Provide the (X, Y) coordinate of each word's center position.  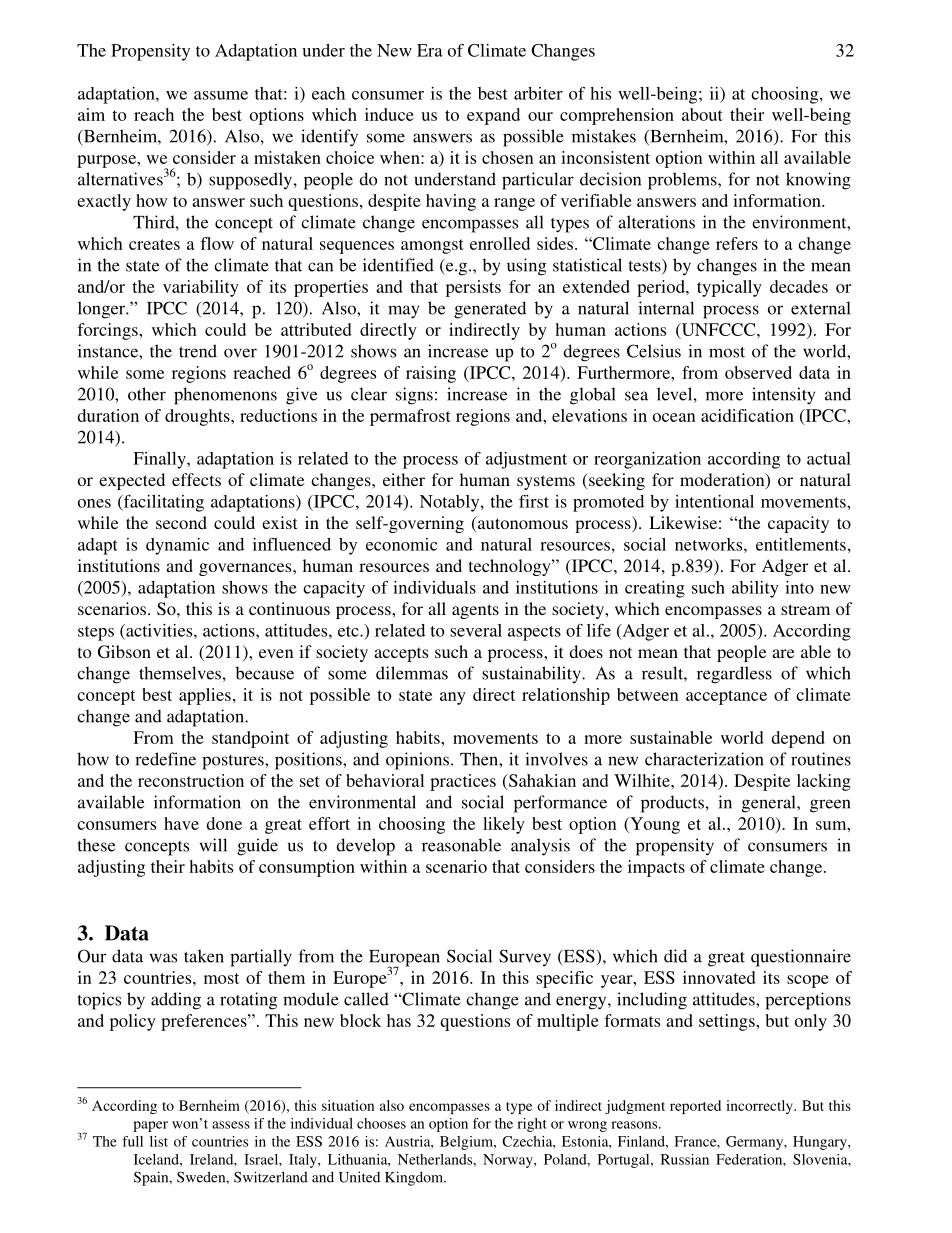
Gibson (124, 652)
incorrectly (760, 1107)
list (159, 1141)
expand (493, 116)
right (532, 1125)
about (702, 114)
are (783, 653)
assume (221, 95)
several (476, 630)
